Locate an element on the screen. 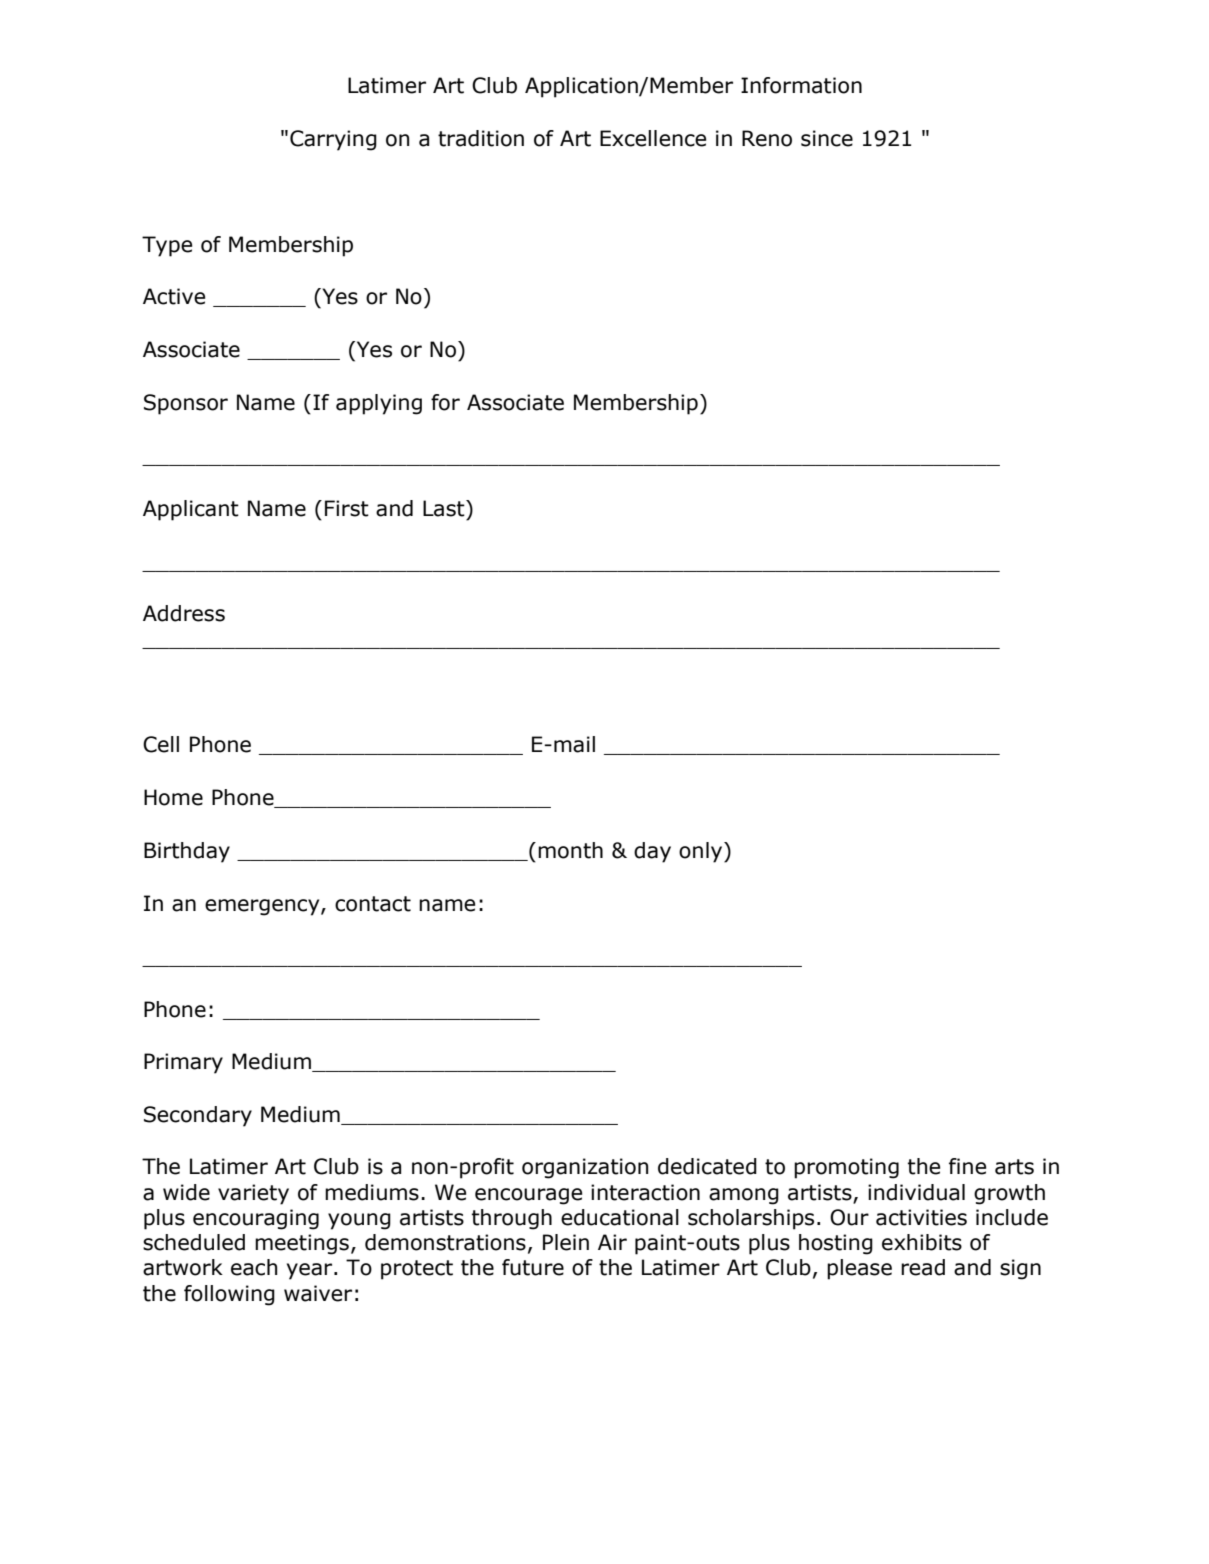  contact is located at coordinates (373, 904).
